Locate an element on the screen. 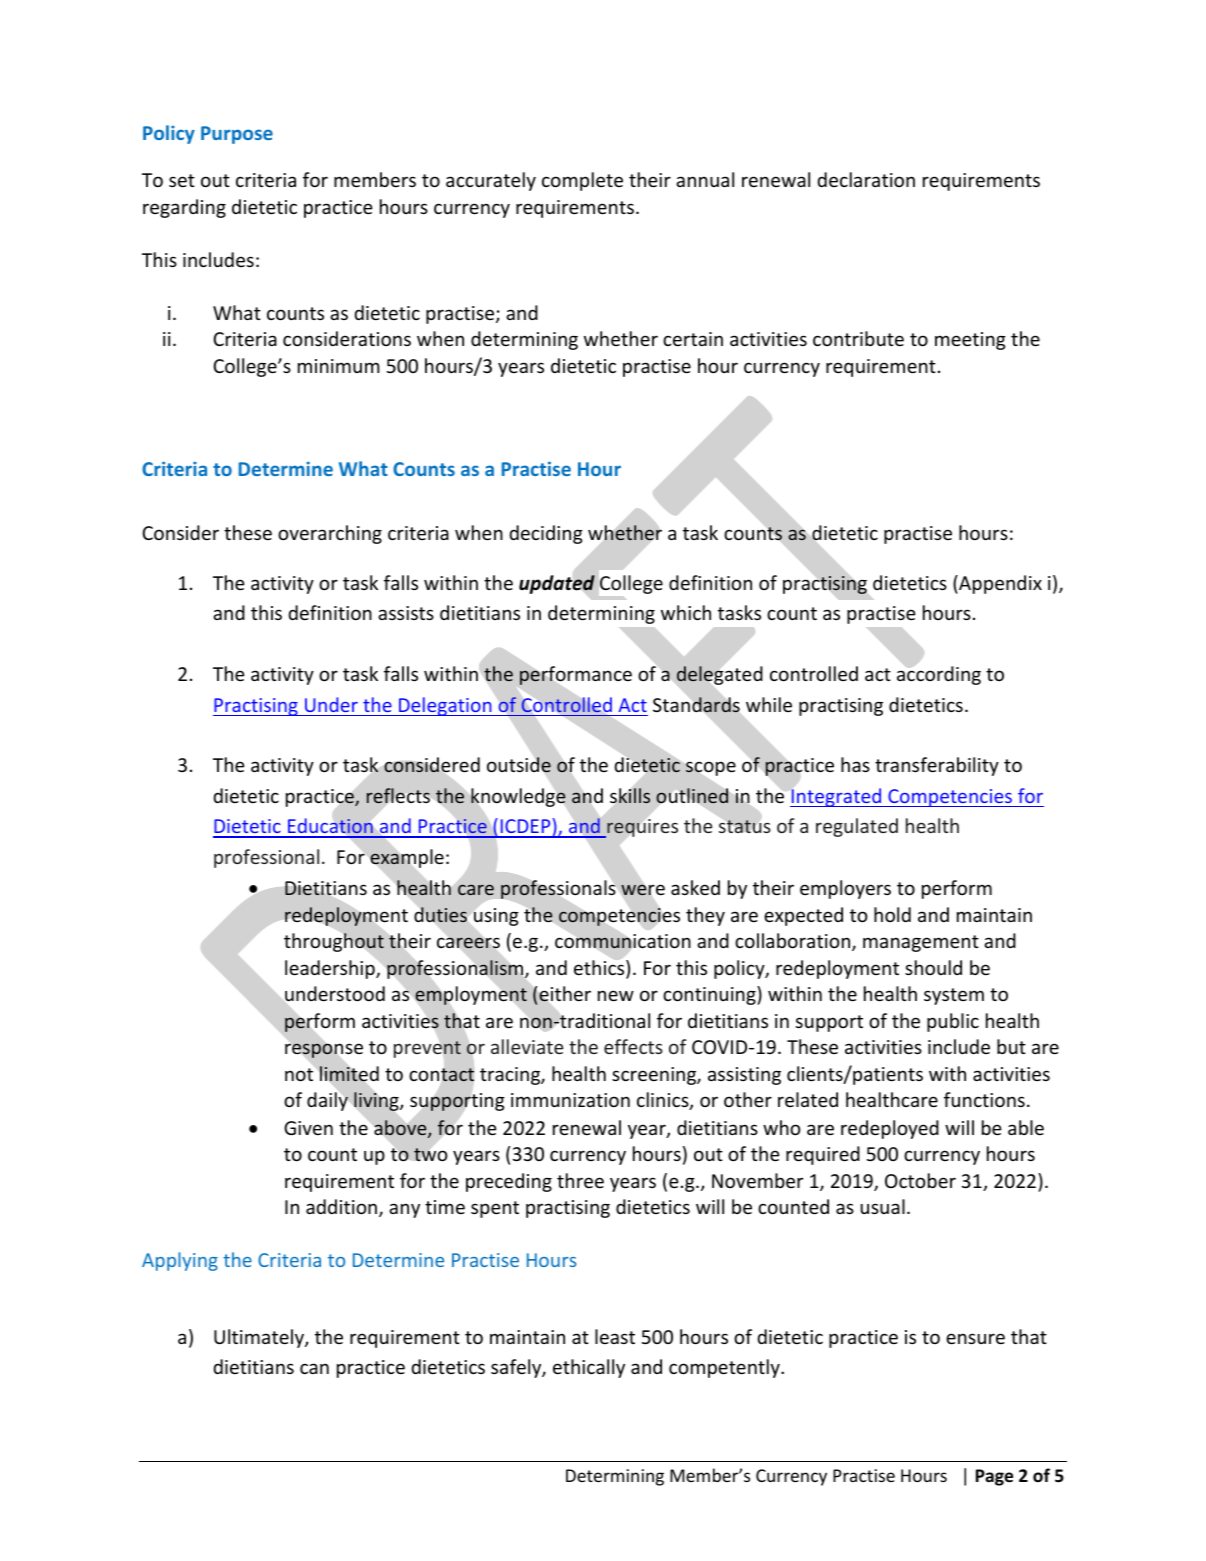 The width and height of the screenshot is (1206, 1561). can is located at coordinates (314, 1368).
